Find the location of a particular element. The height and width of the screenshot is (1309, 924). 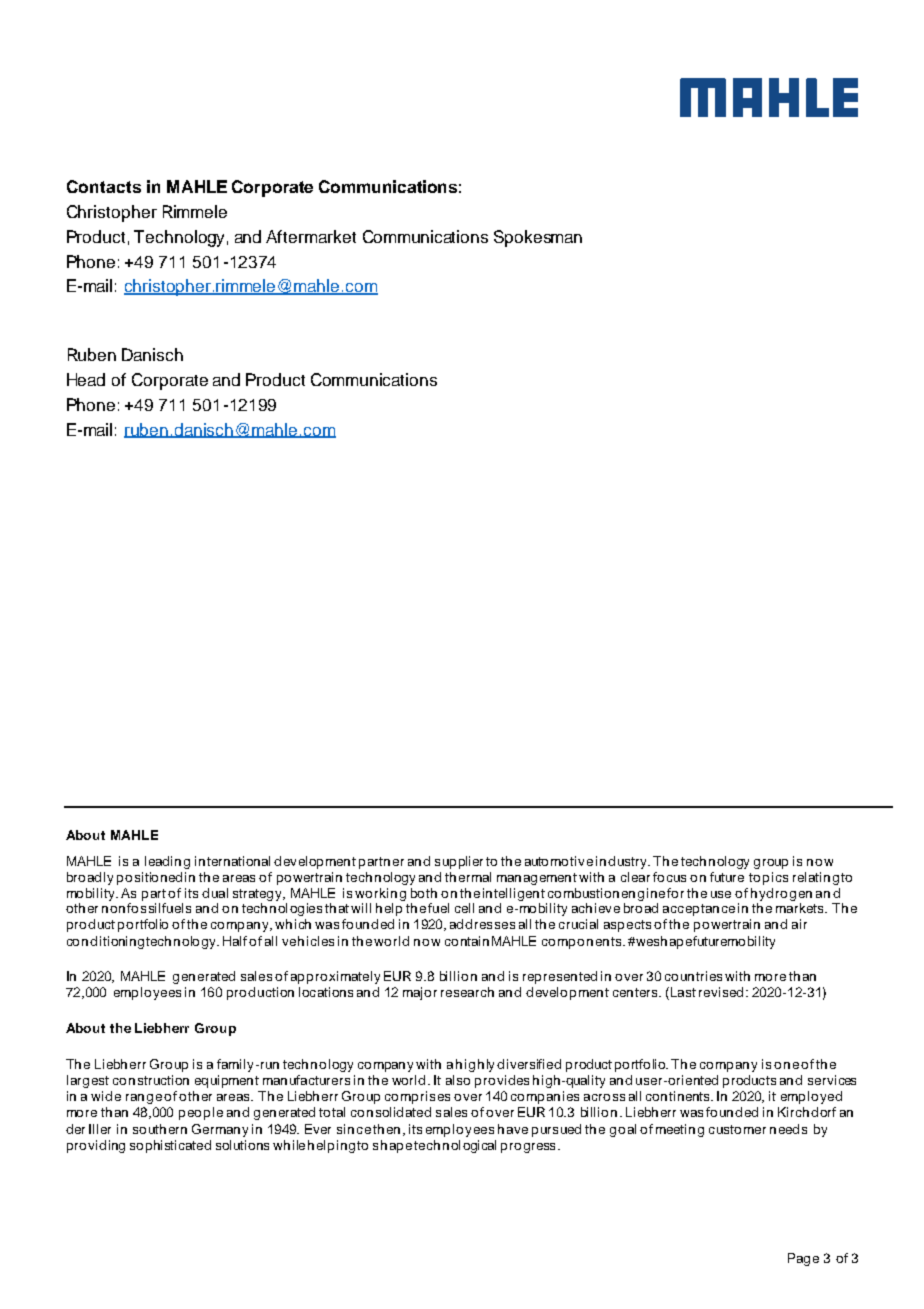

Aftermarket is located at coordinates (311, 236).
